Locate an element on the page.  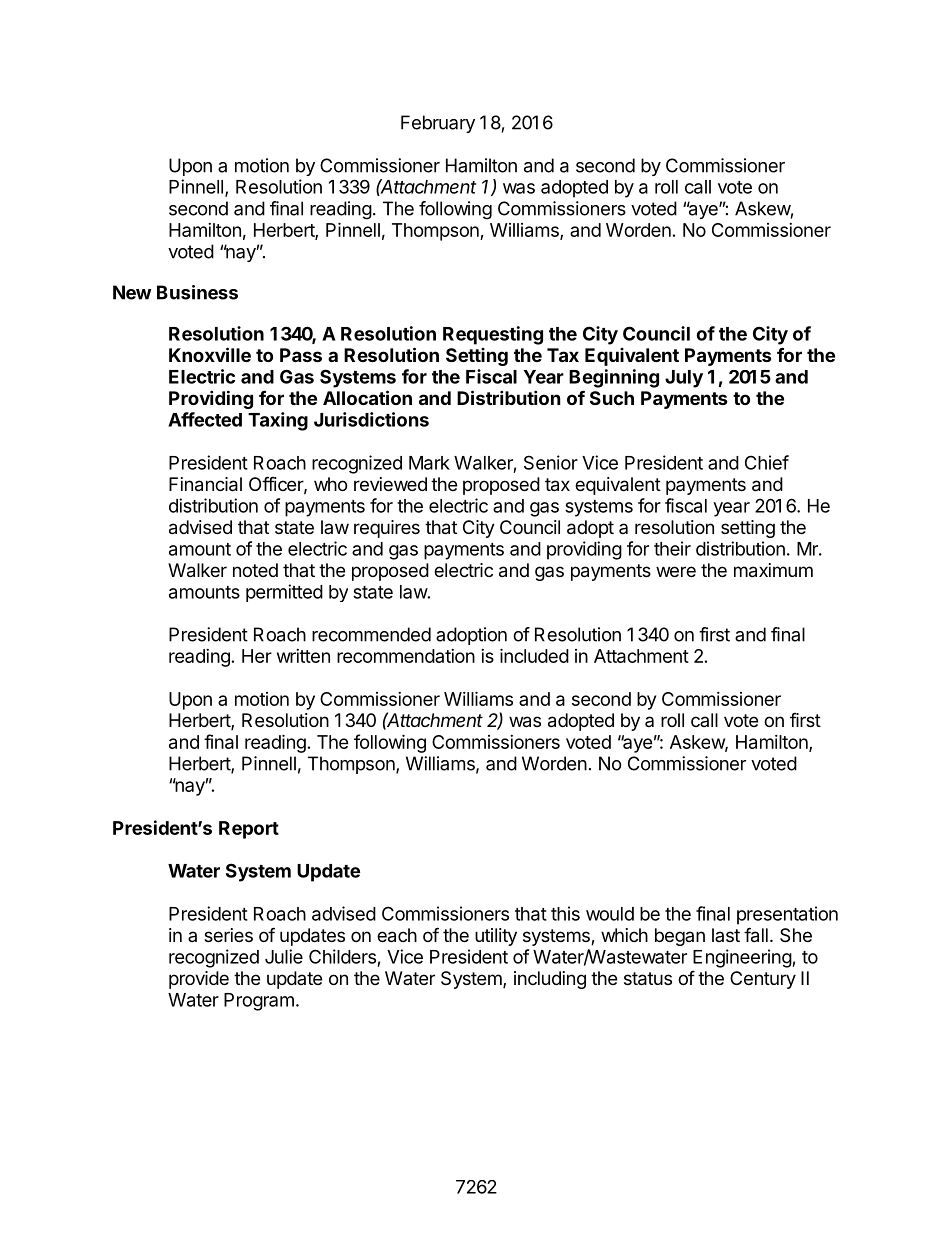
Knoxville is located at coordinates (210, 354).
